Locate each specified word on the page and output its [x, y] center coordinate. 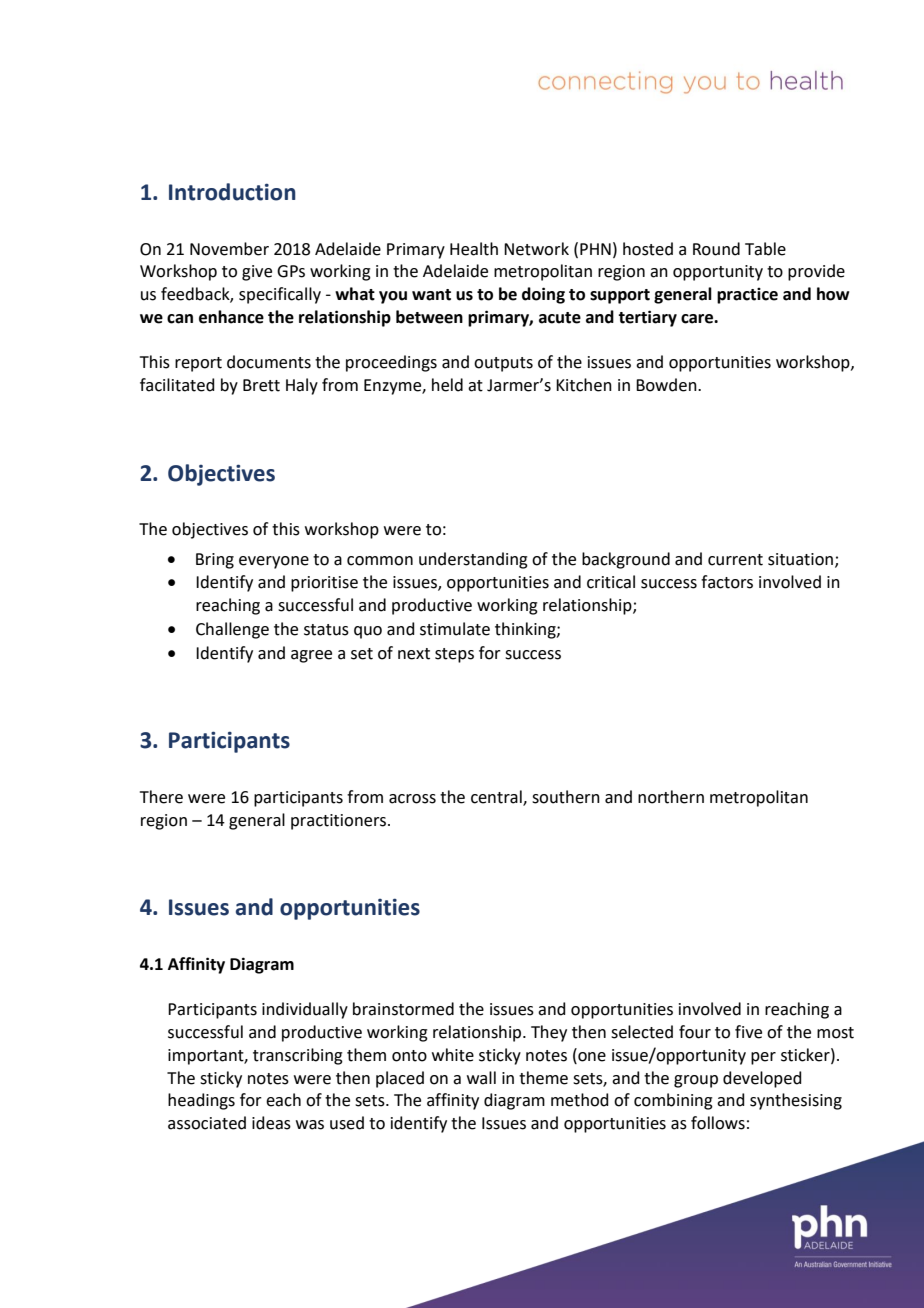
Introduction [232, 192]
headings [201, 1101]
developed [762, 1079]
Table [765, 249]
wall [481, 1078]
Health [474, 249]
